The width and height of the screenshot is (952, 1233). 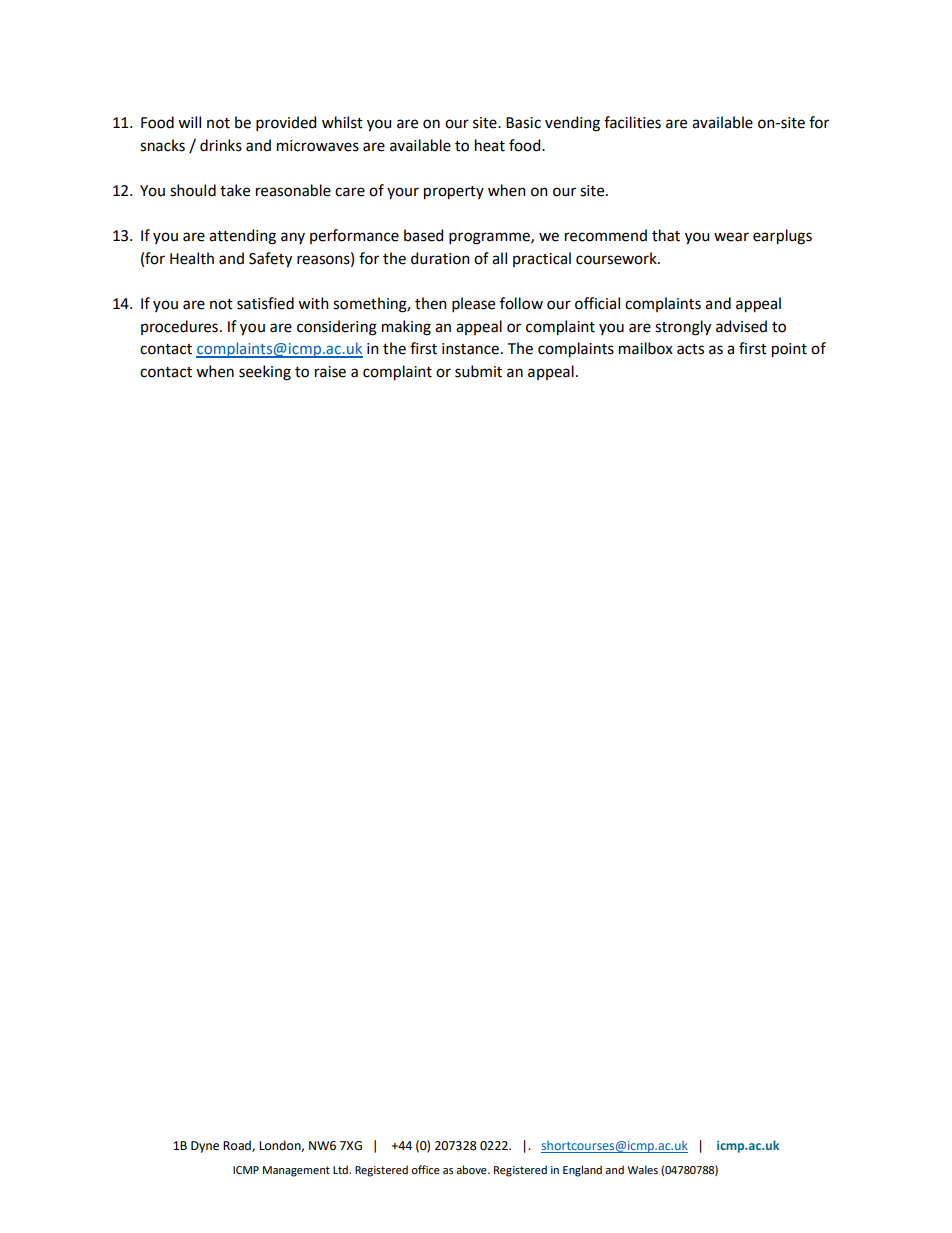 What do you see at coordinates (425, 1169) in the screenshot?
I see `office` at bounding box center [425, 1169].
